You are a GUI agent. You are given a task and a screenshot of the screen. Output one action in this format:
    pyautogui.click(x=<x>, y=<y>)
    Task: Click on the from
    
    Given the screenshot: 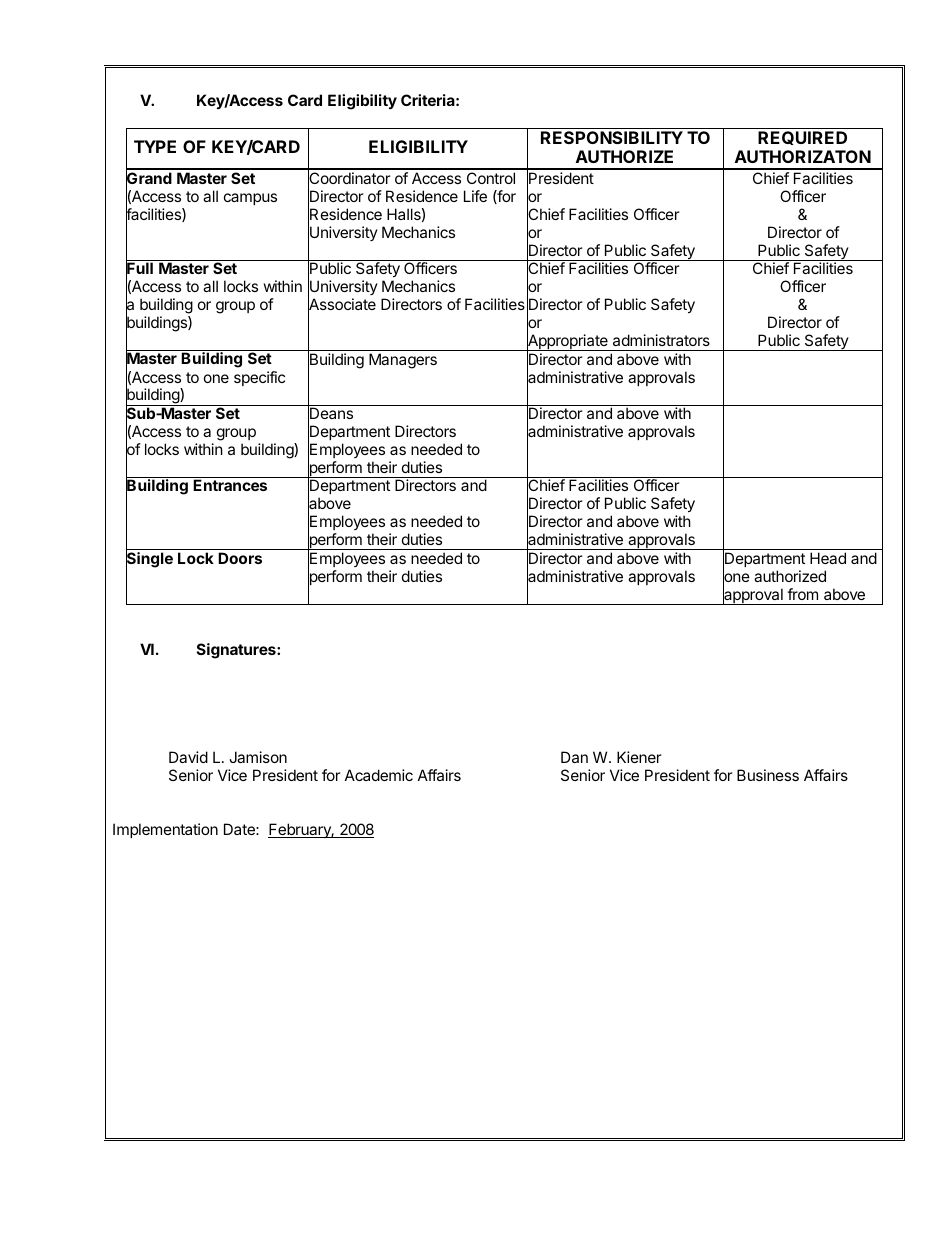 What is the action you would take?
    pyautogui.click(x=802, y=594)
